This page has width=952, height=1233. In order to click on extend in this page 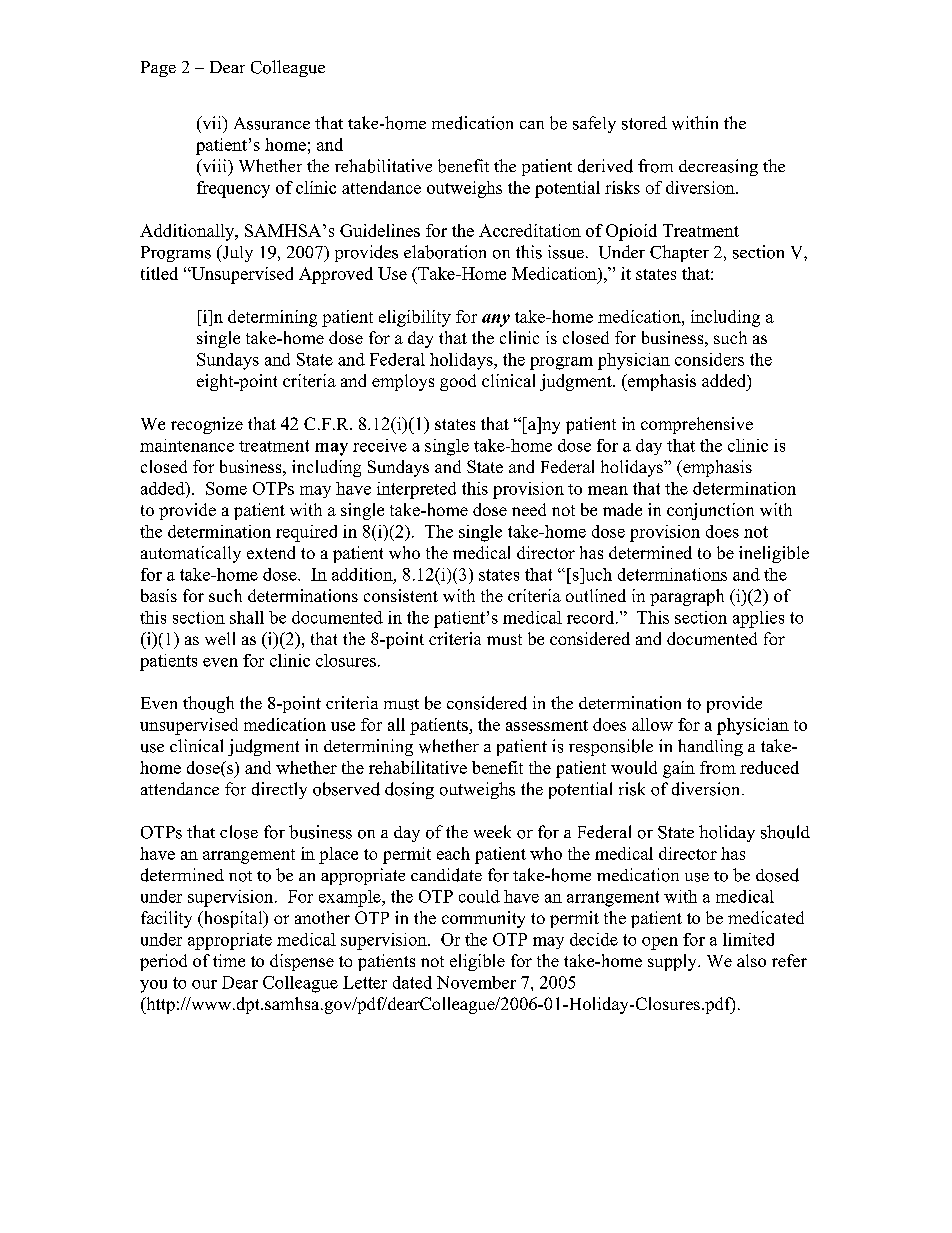, I will do `click(271, 552)`.
